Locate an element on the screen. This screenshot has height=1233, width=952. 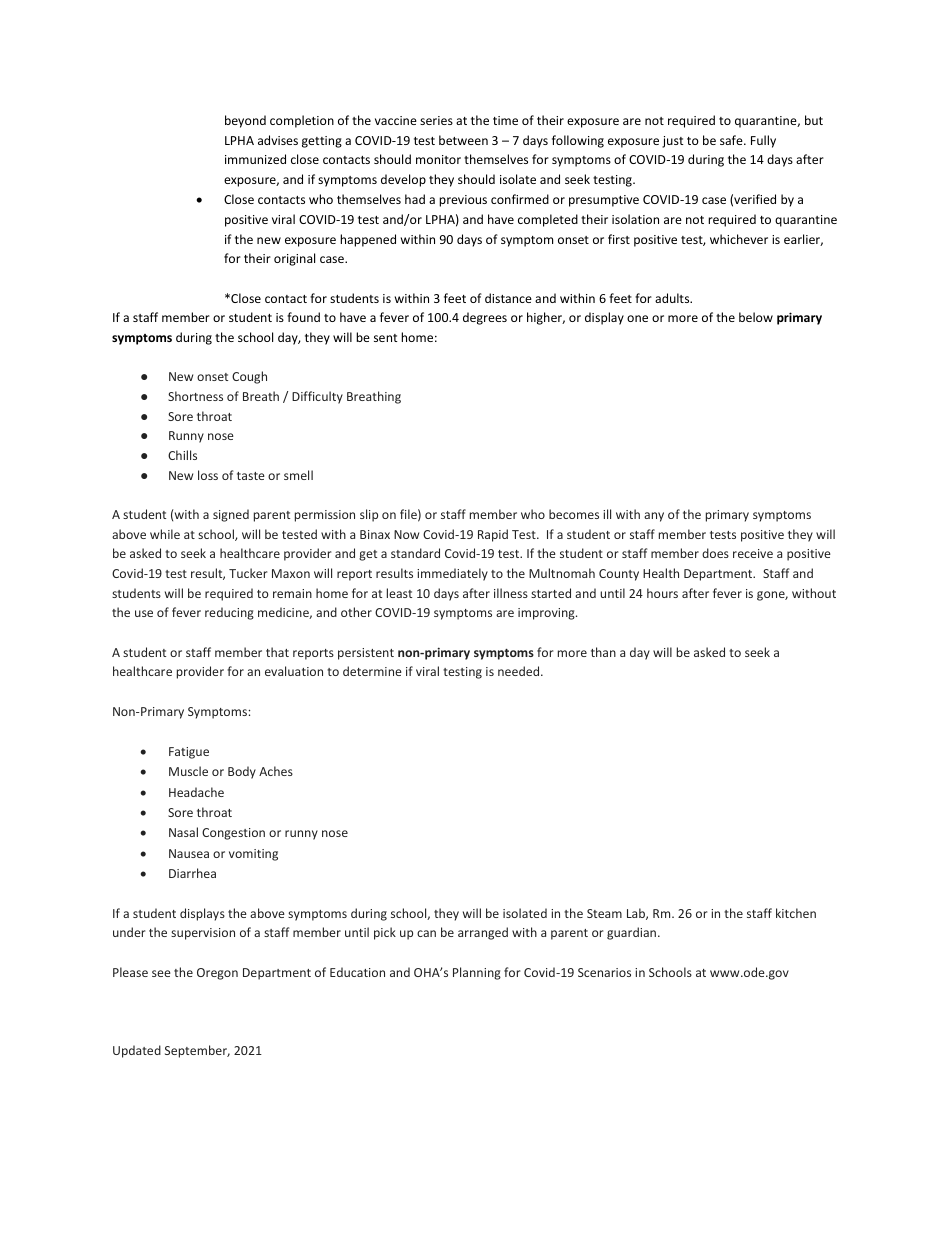
below is located at coordinates (756, 317).
